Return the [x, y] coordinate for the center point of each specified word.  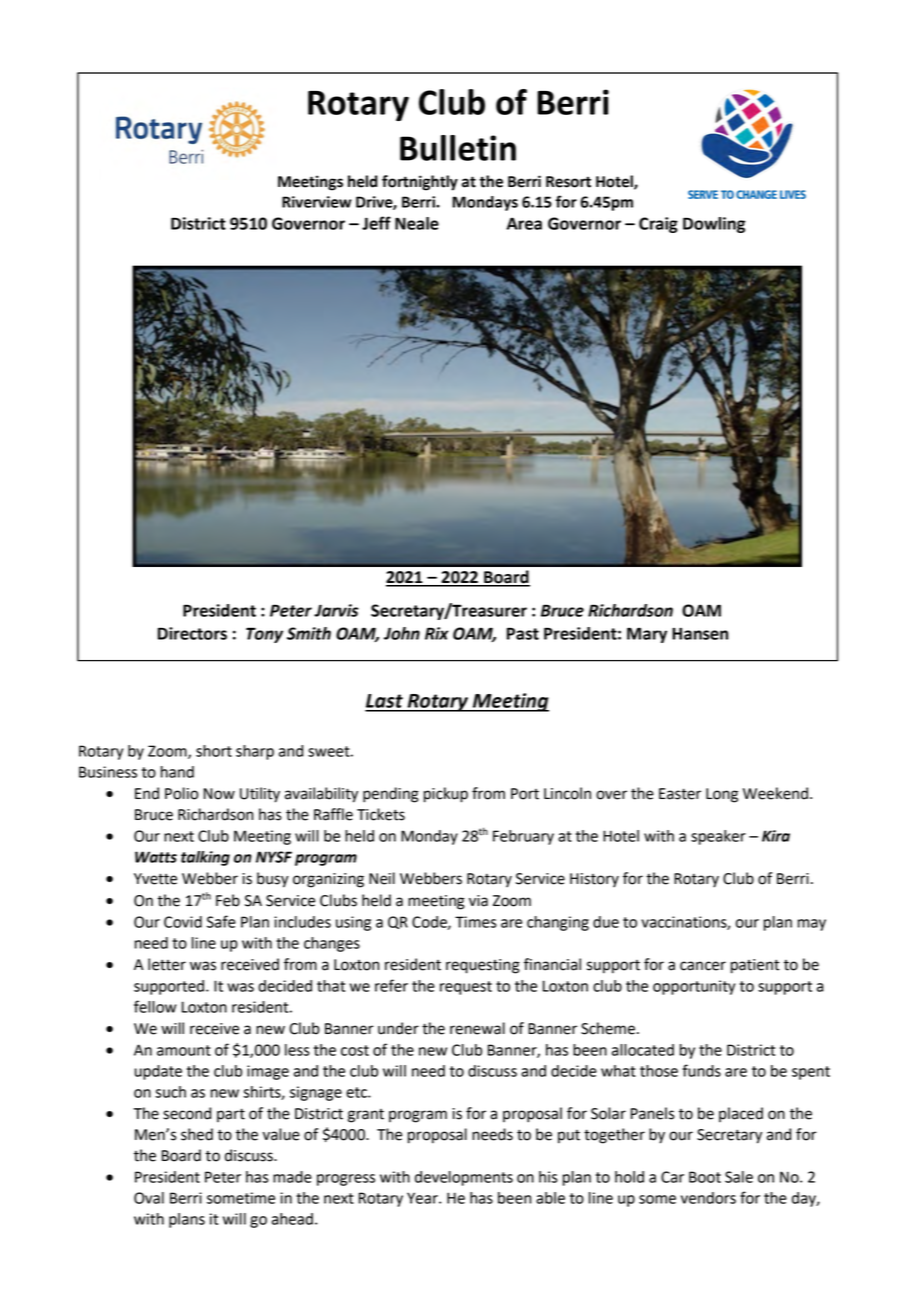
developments [464, 1178]
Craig [658, 225]
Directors [192, 633]
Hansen [700, 634]
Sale [739, 1177]
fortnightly [420, 183]
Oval [149, 1198]
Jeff [376, 223]
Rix [437, 633]
